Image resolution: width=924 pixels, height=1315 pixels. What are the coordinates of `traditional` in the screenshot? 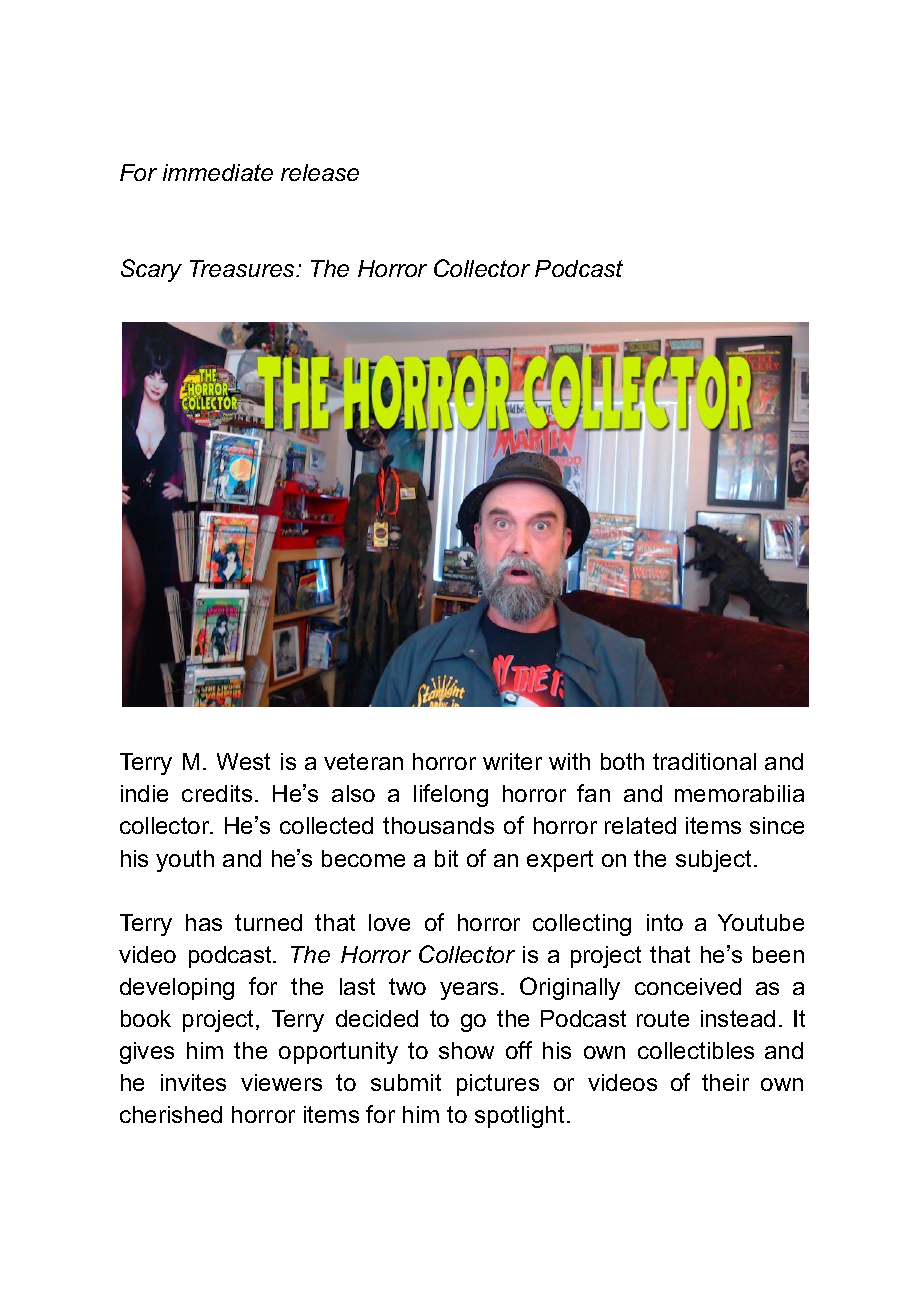 It's located at (704, 761).
